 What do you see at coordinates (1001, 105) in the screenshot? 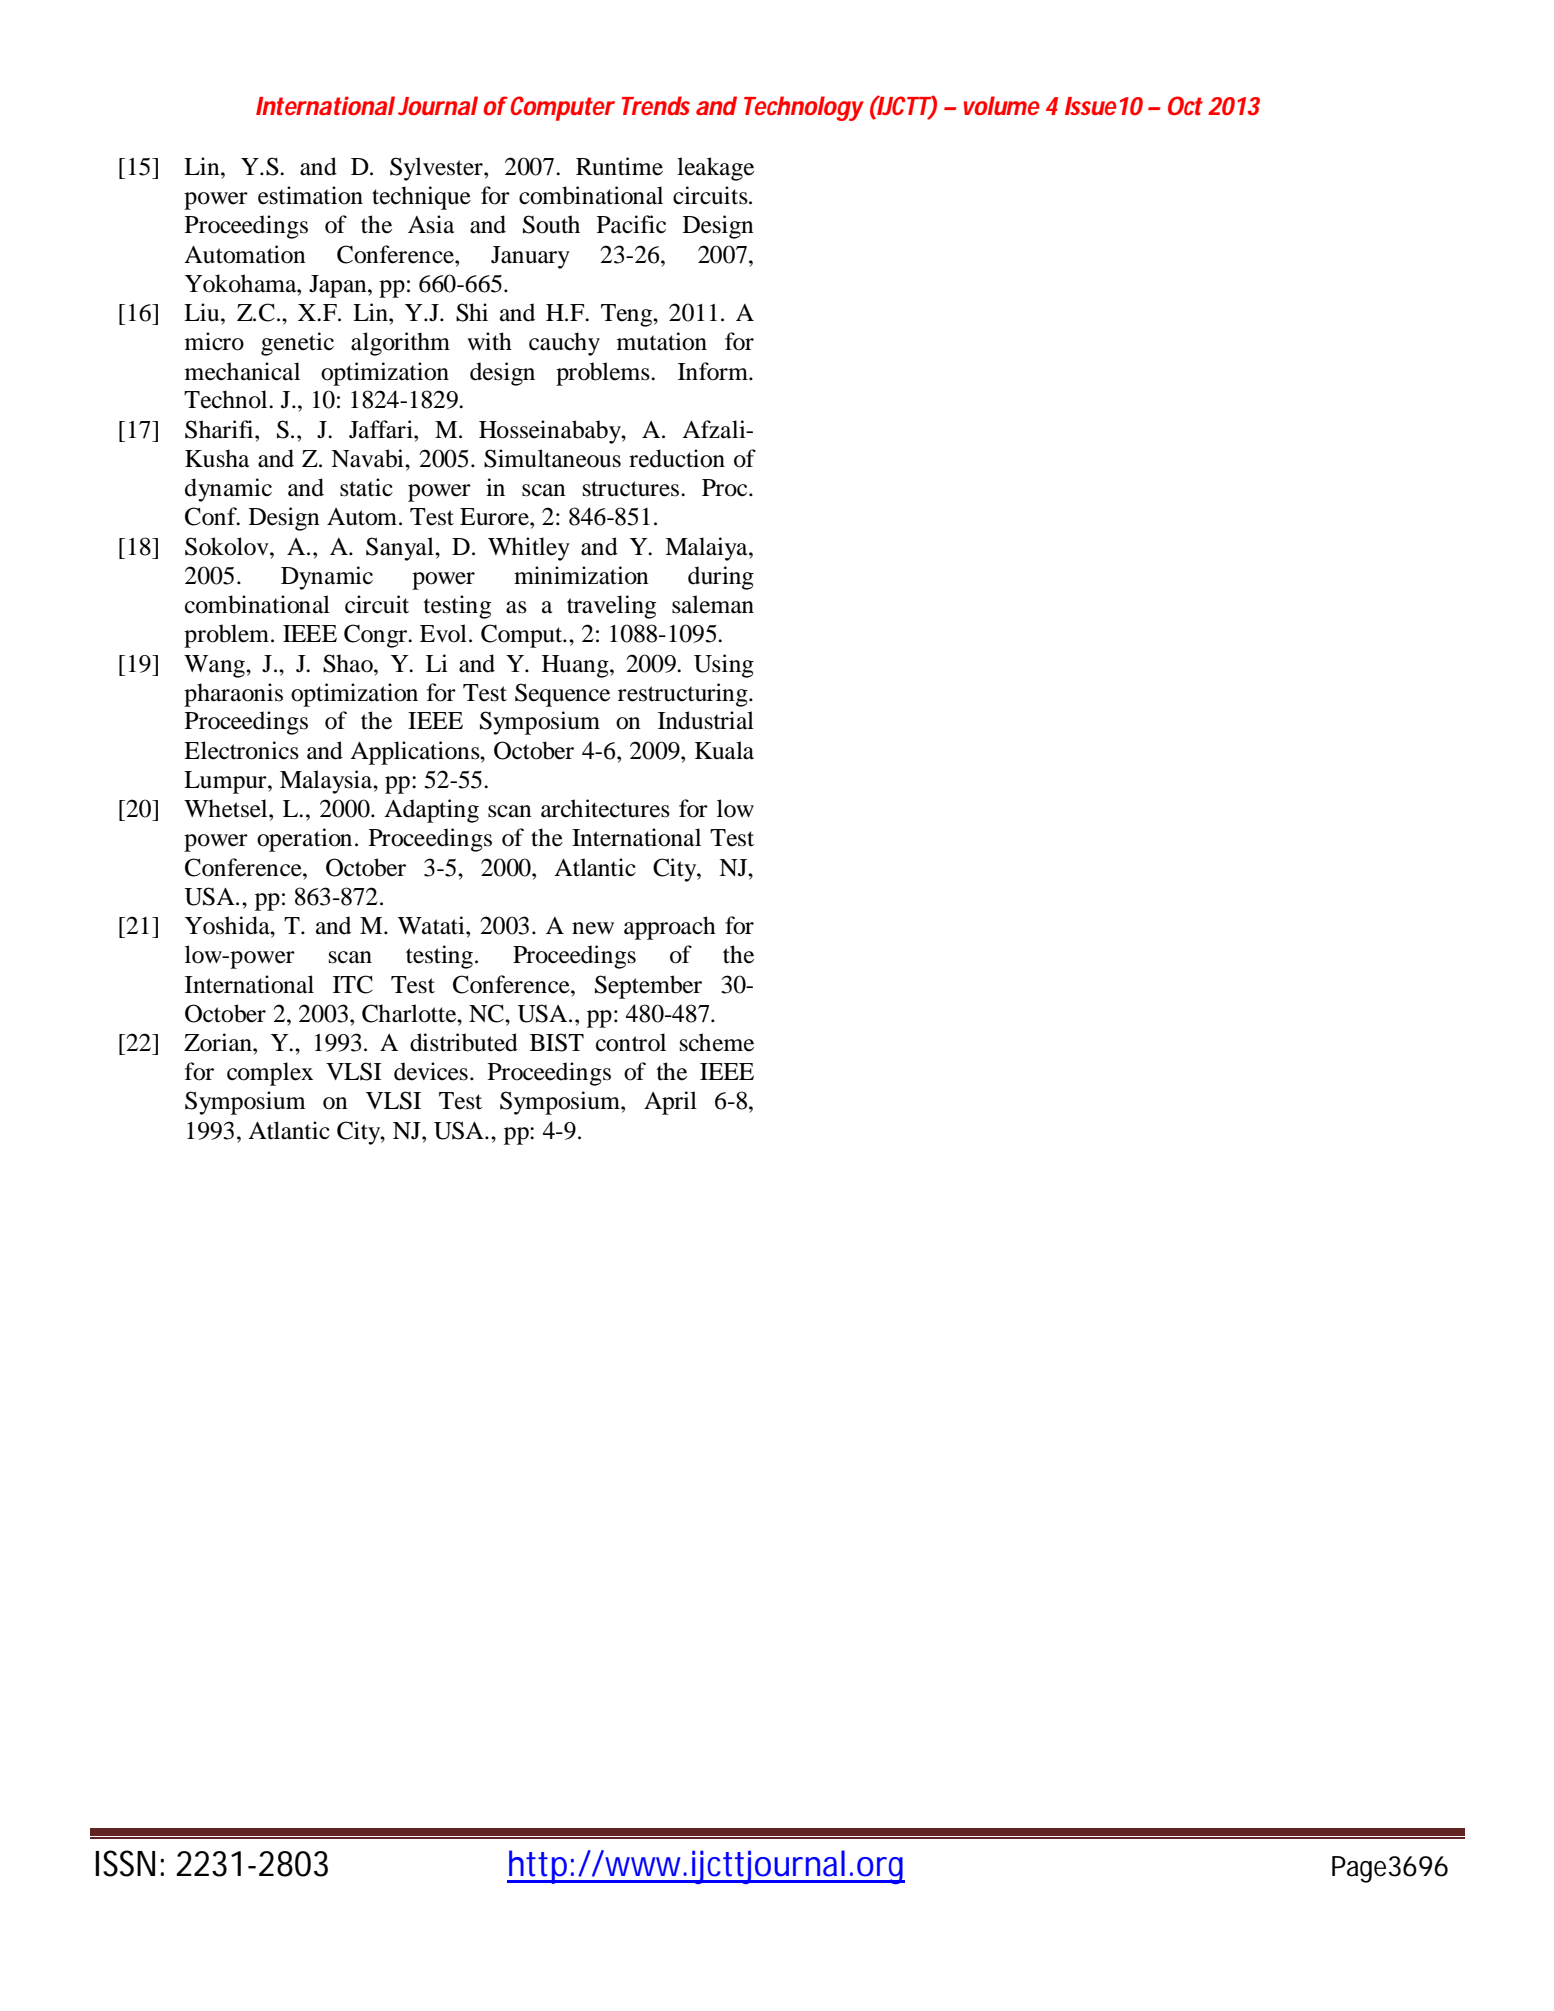
I see `volume` at bounding box center [1001, 105].
